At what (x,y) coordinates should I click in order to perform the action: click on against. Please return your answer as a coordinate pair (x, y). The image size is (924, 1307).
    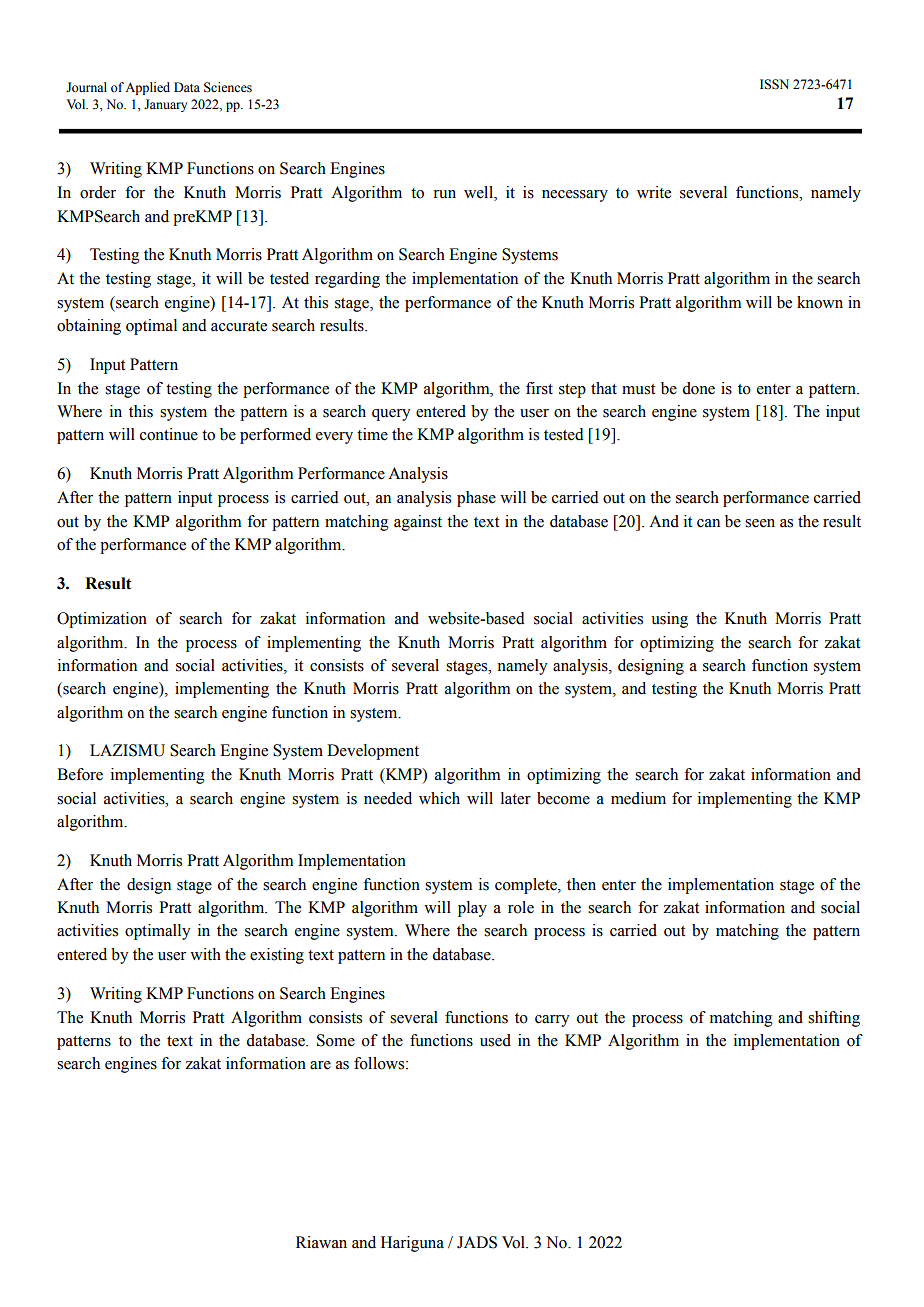
    Looking at the image, I should click on (418, 523).
